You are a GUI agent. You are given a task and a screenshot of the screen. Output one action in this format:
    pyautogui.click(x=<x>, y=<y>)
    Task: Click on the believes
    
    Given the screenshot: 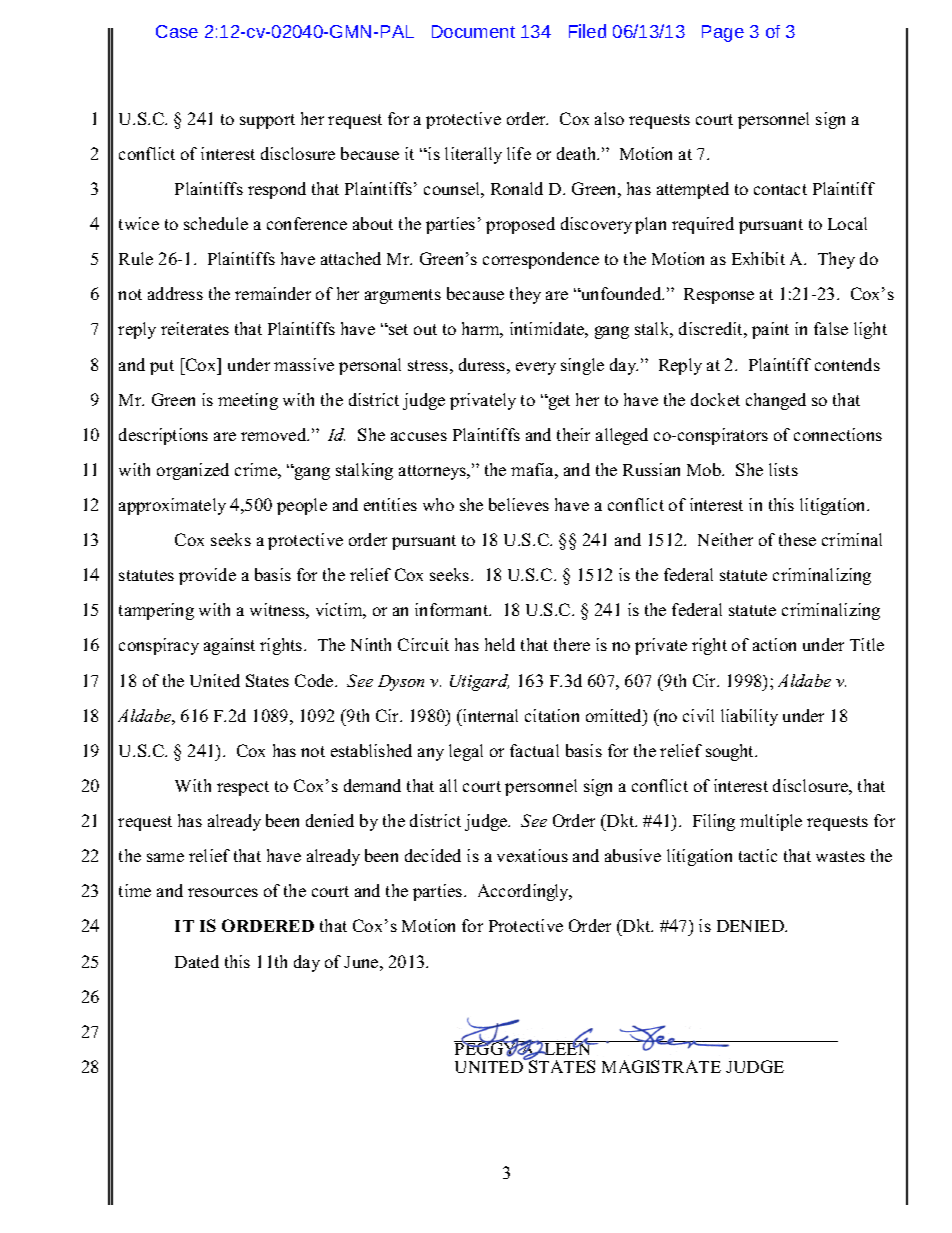 What is the action you would take?
    pyautogui.click(x=519, y=504)
